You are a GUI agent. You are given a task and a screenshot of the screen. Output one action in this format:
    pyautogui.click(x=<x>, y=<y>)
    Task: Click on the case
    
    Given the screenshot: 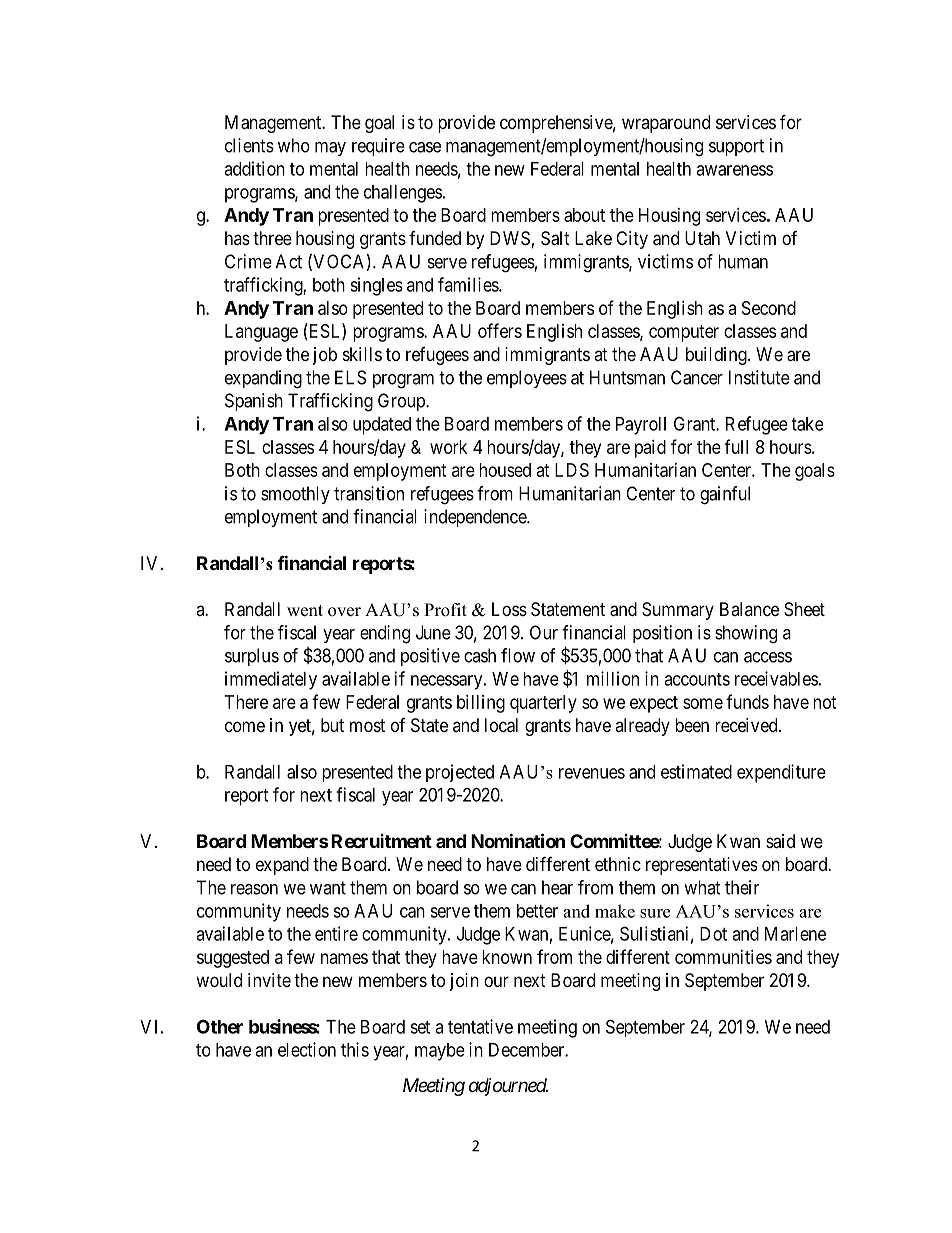 What is the action you would take?
    pyautogui.click(x=425, y=147)
